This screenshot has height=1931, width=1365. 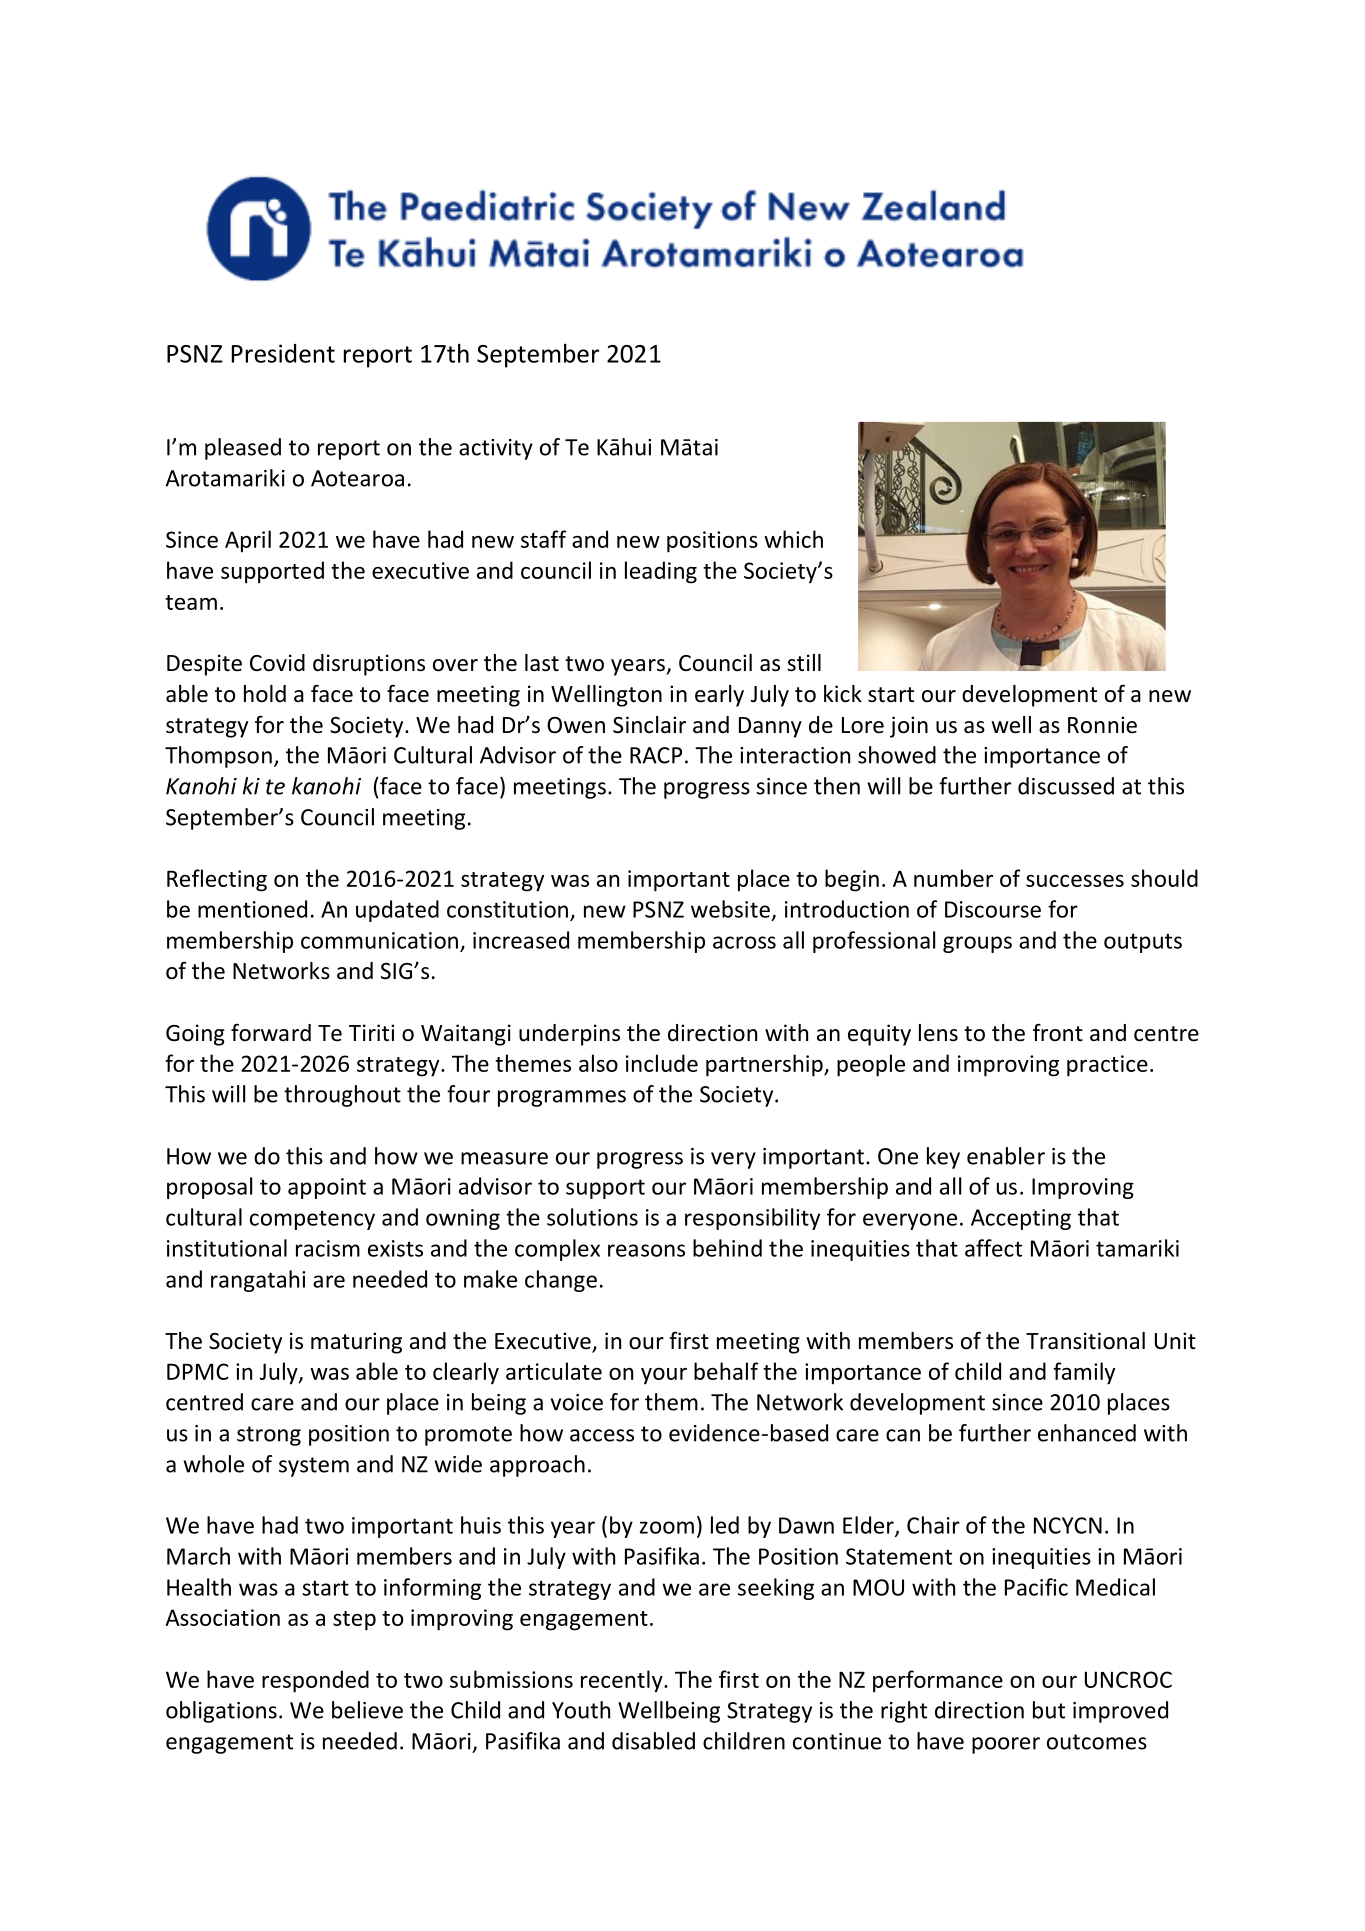 I want to click on website, so click(x=730, y=909).
